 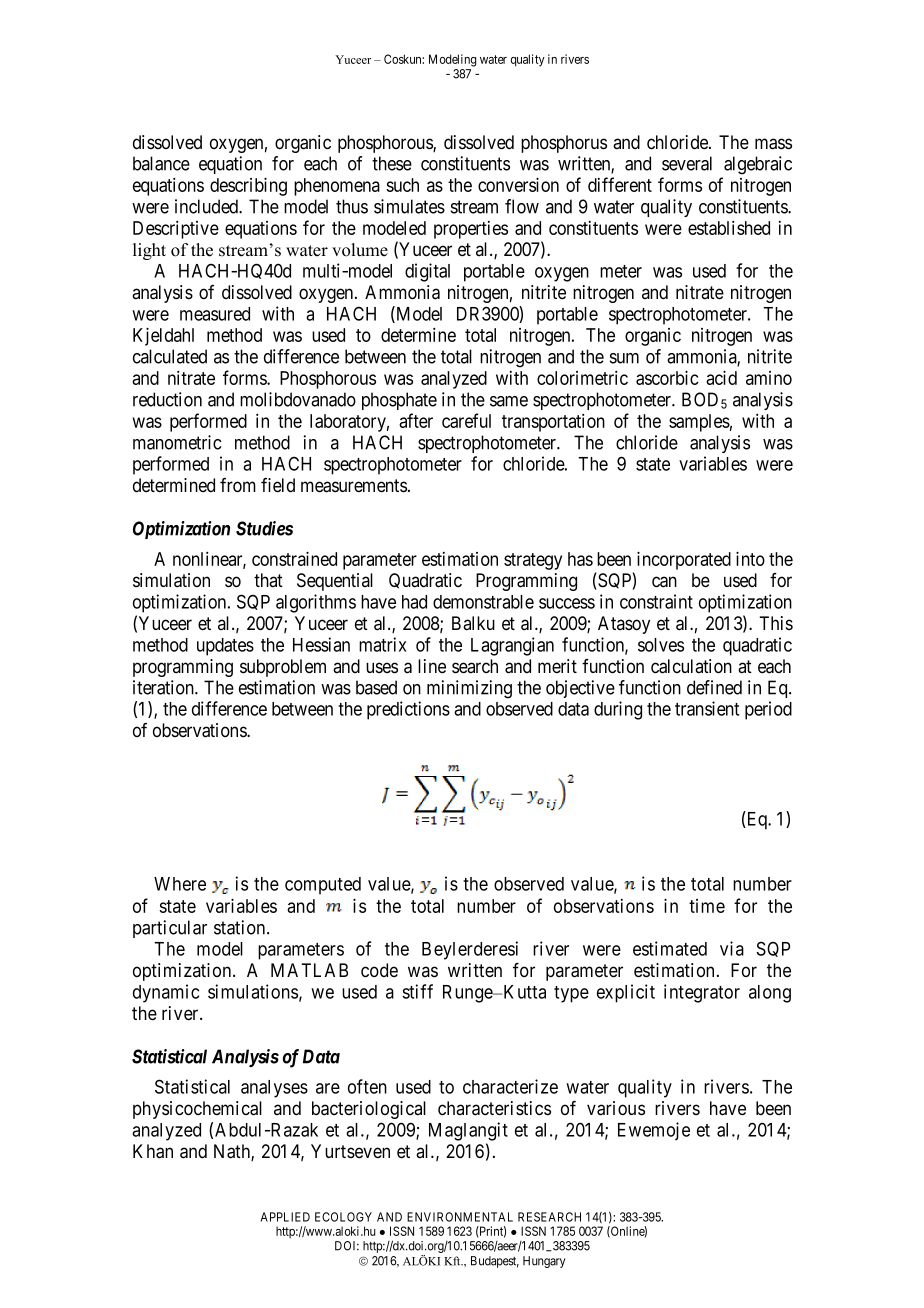 I want to click on from, so click(x=238, y=485).
